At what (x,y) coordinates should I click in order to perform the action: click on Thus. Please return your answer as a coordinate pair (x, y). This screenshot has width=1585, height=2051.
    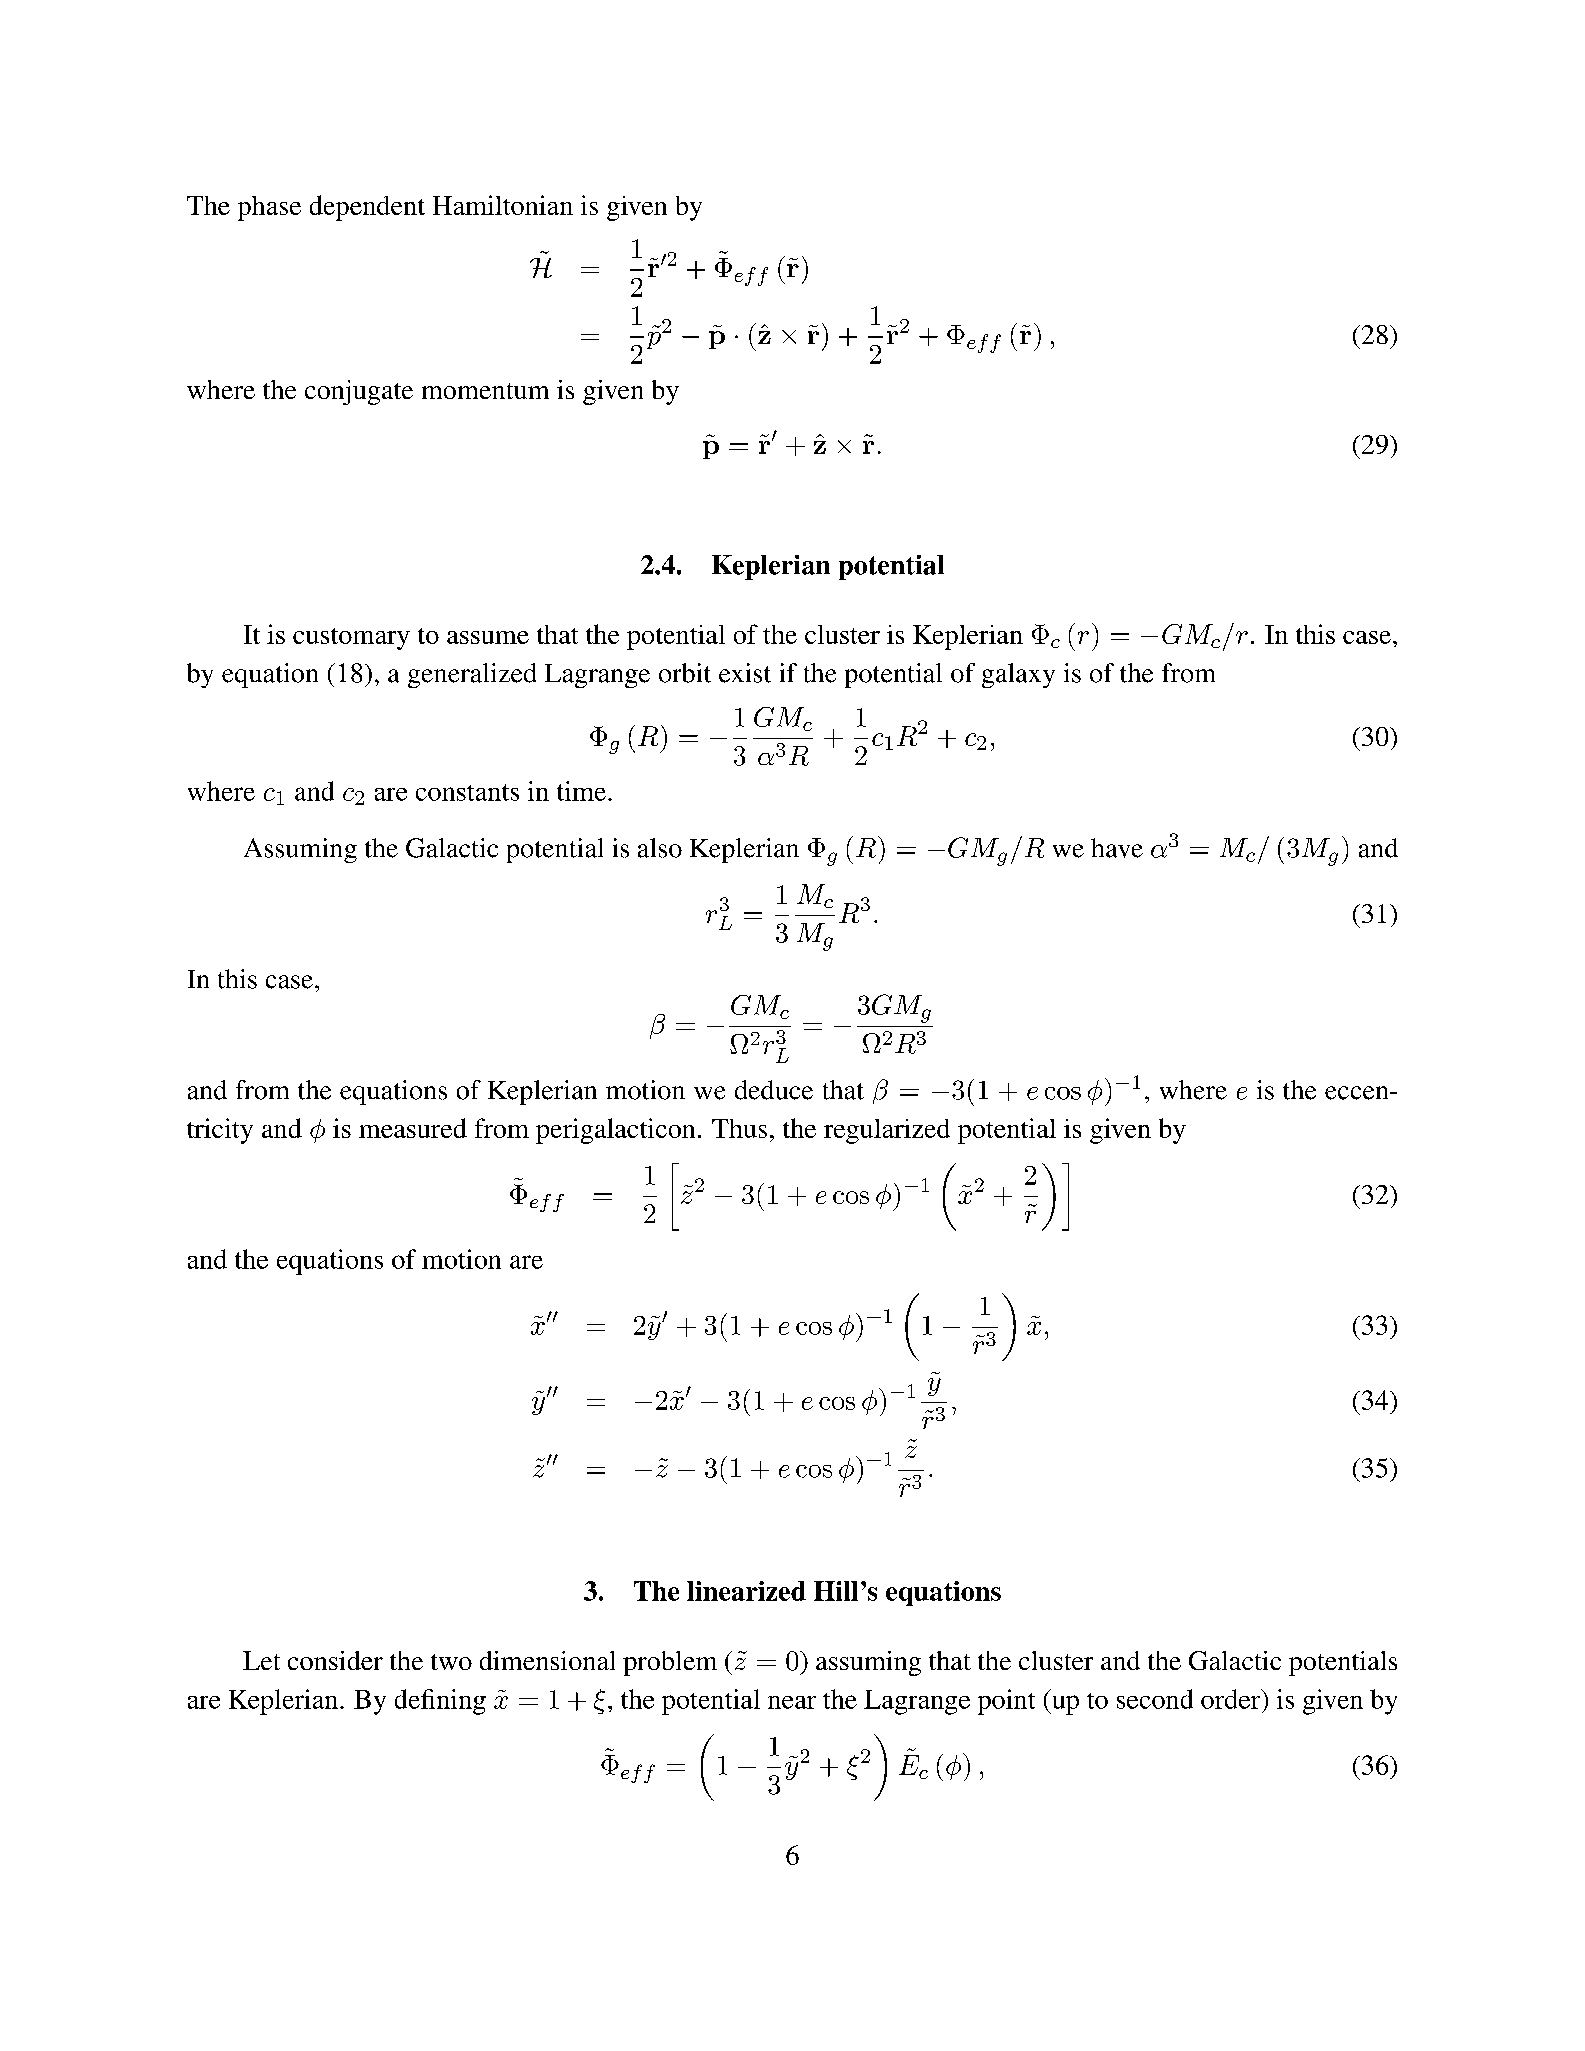
    Looking at the image, I should click on (739, 1128).
